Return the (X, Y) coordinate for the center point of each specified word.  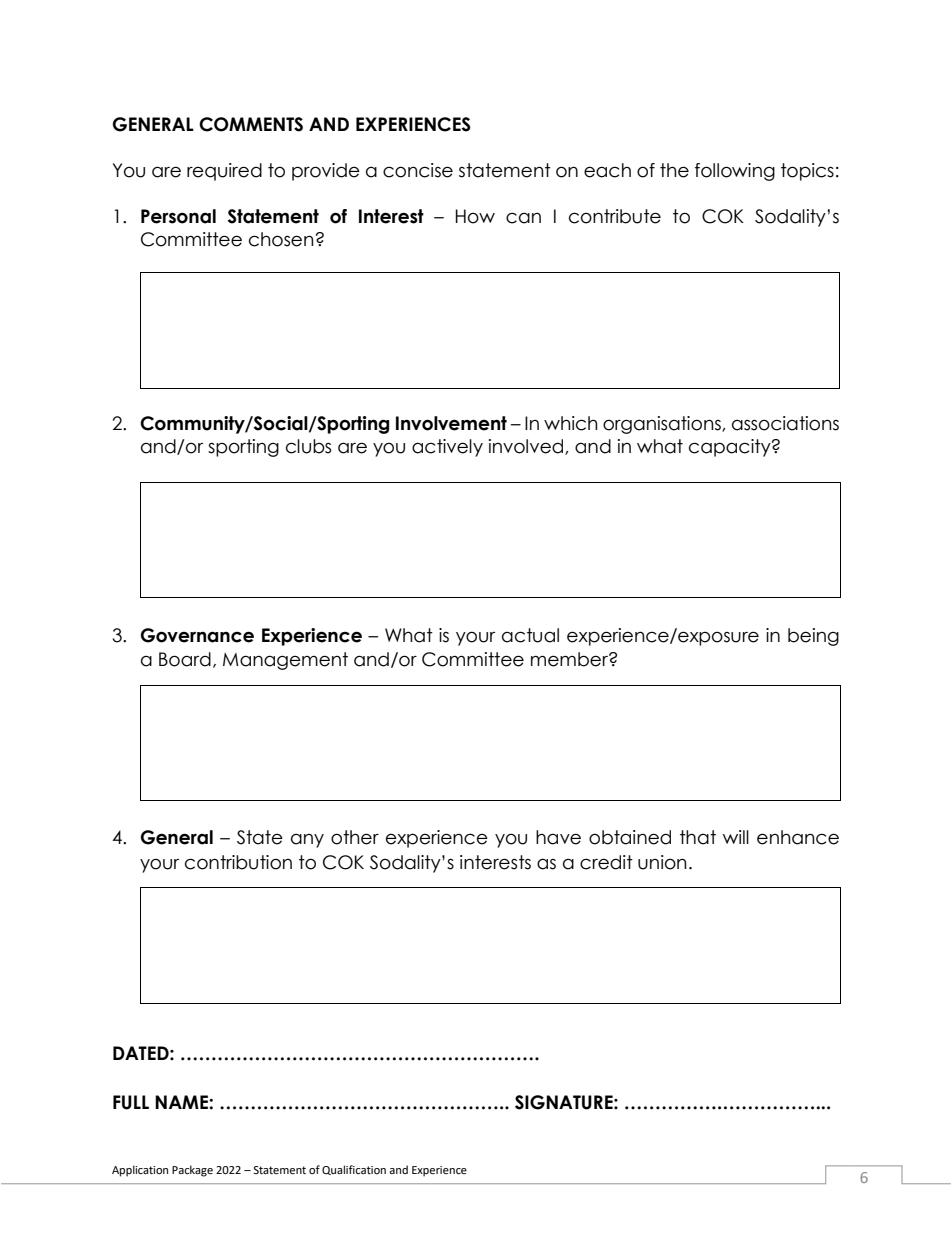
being (813, 637)
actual (530, 635)
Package (192, 1171)
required (224, 172)
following (735, 172)
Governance (197, 635)
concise (418, 170)
